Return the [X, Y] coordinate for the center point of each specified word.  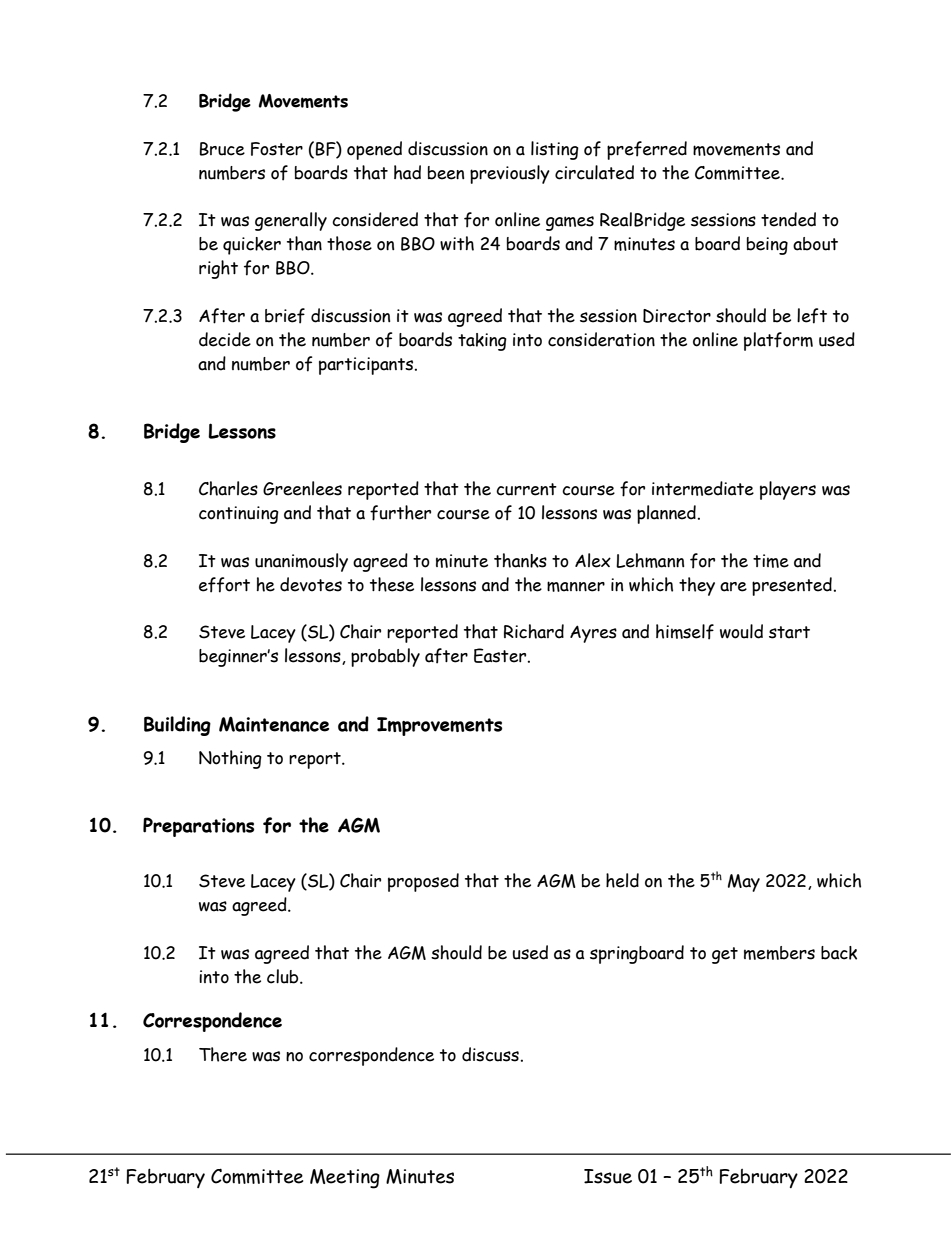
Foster [277, 149]
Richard [534, 631]
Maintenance [274, 724]
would [741, 631]
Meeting [345, 1179]
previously [510, 174]
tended [788, 219]
